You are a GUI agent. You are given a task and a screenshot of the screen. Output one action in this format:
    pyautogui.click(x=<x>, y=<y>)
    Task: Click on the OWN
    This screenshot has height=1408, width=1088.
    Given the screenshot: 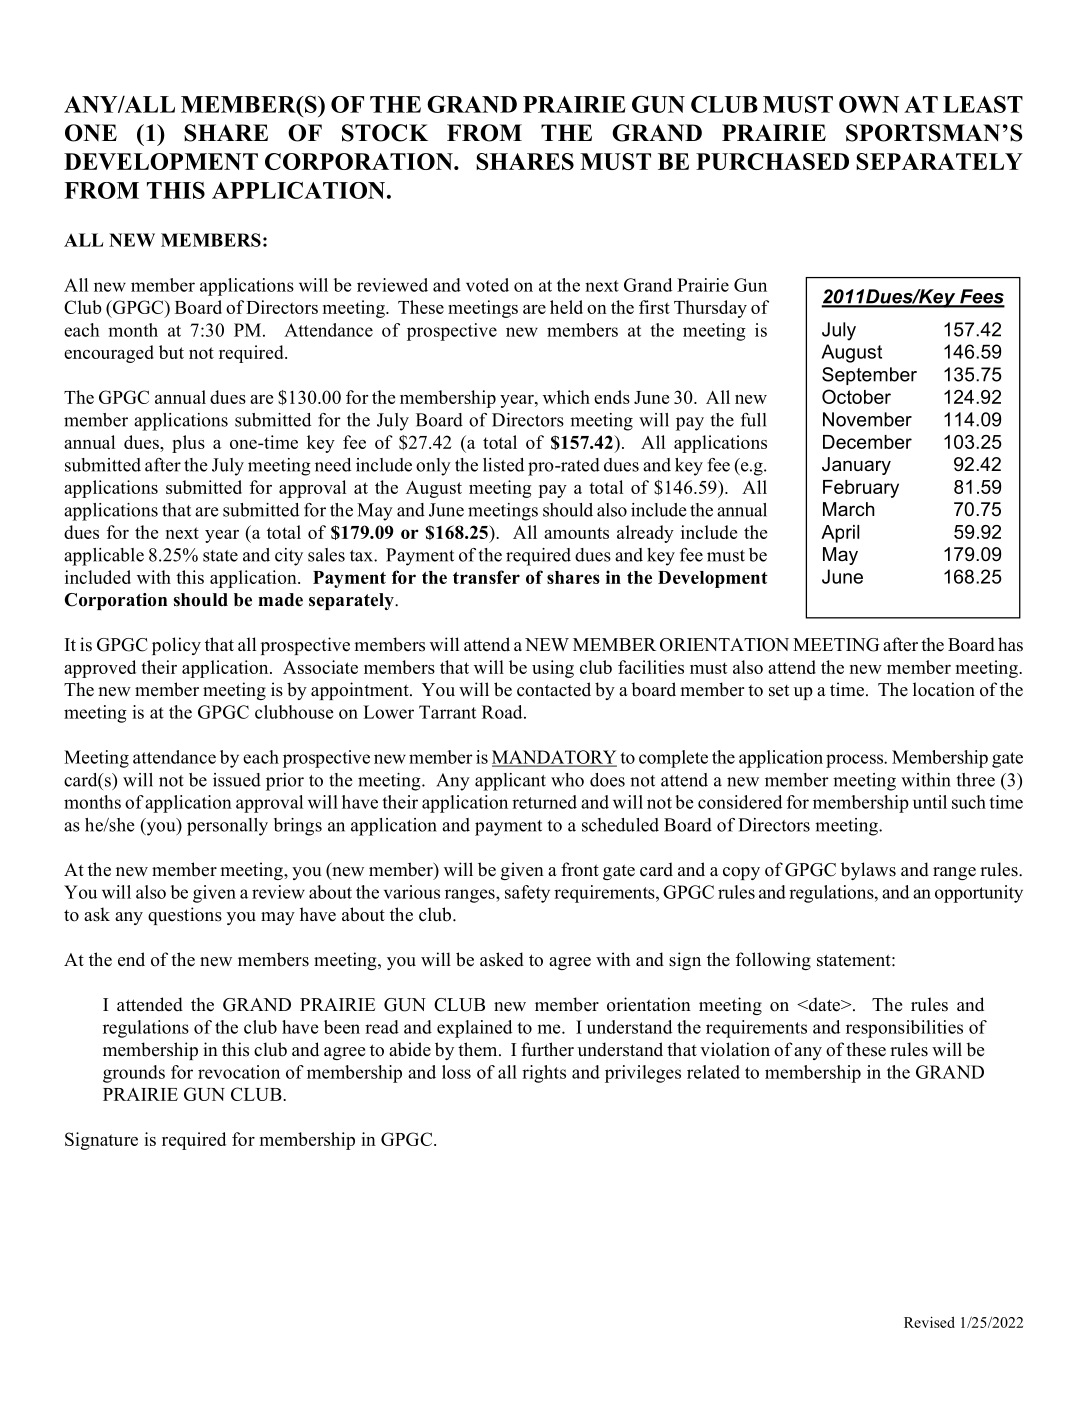 What is the action you would take?
    pyautogui.click(x=869, y=104)
